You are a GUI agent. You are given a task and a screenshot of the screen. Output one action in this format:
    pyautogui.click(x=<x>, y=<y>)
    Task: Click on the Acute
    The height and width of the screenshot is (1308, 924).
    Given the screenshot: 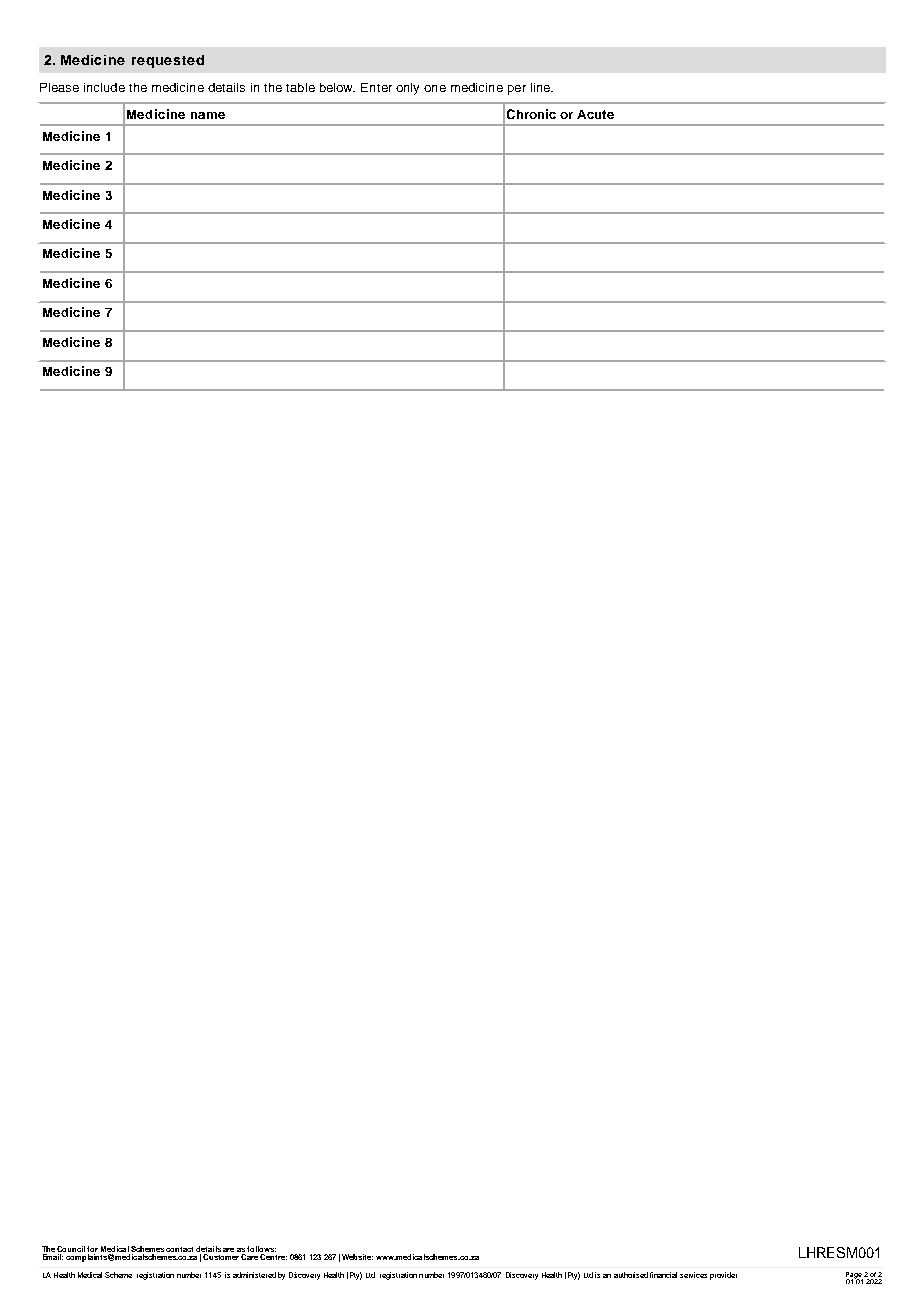 What is the action you would take?
    pyautogui.click(x=595, y=114)
